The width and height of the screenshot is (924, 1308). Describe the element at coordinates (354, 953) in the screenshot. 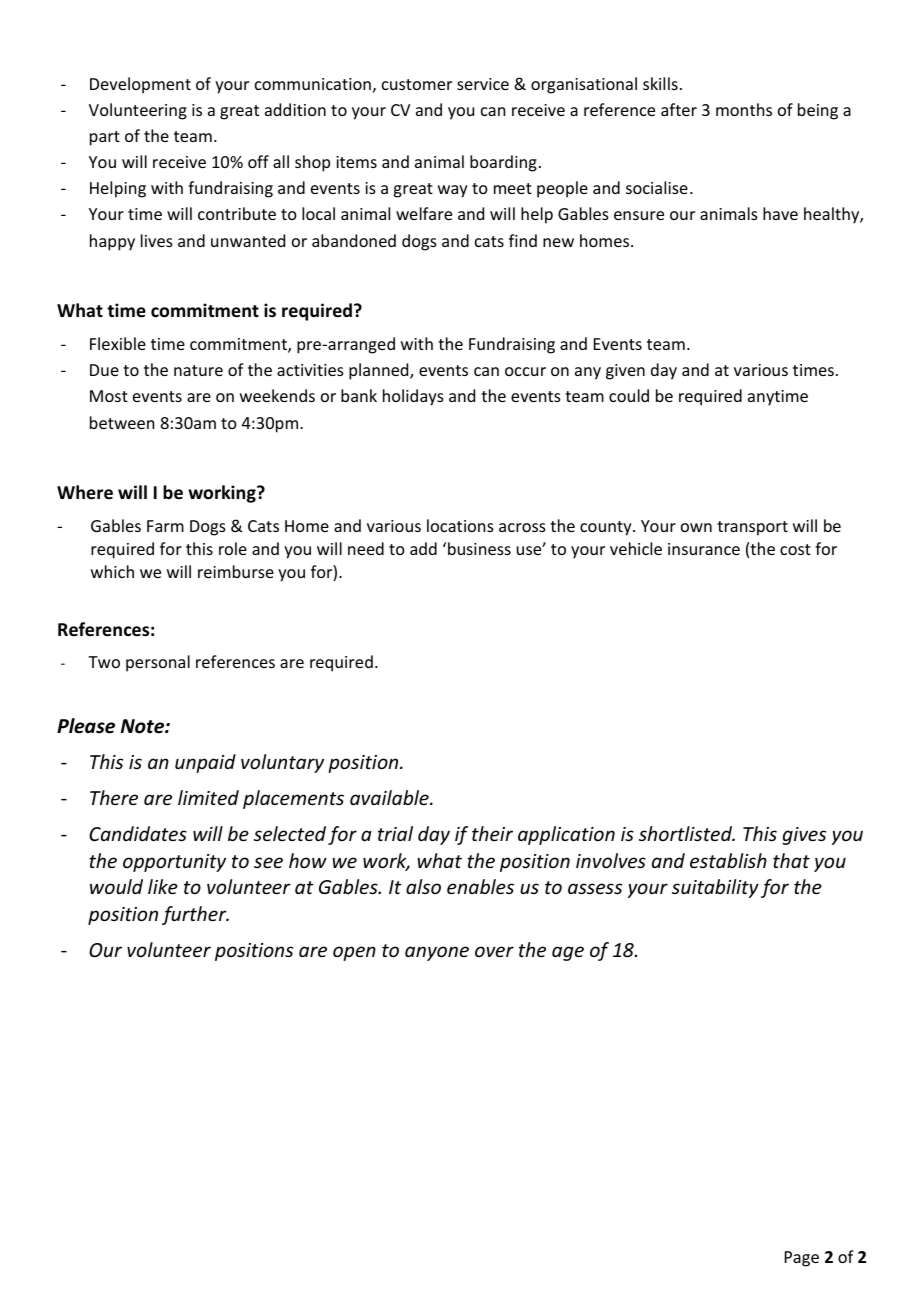

I see `open` at that location.
